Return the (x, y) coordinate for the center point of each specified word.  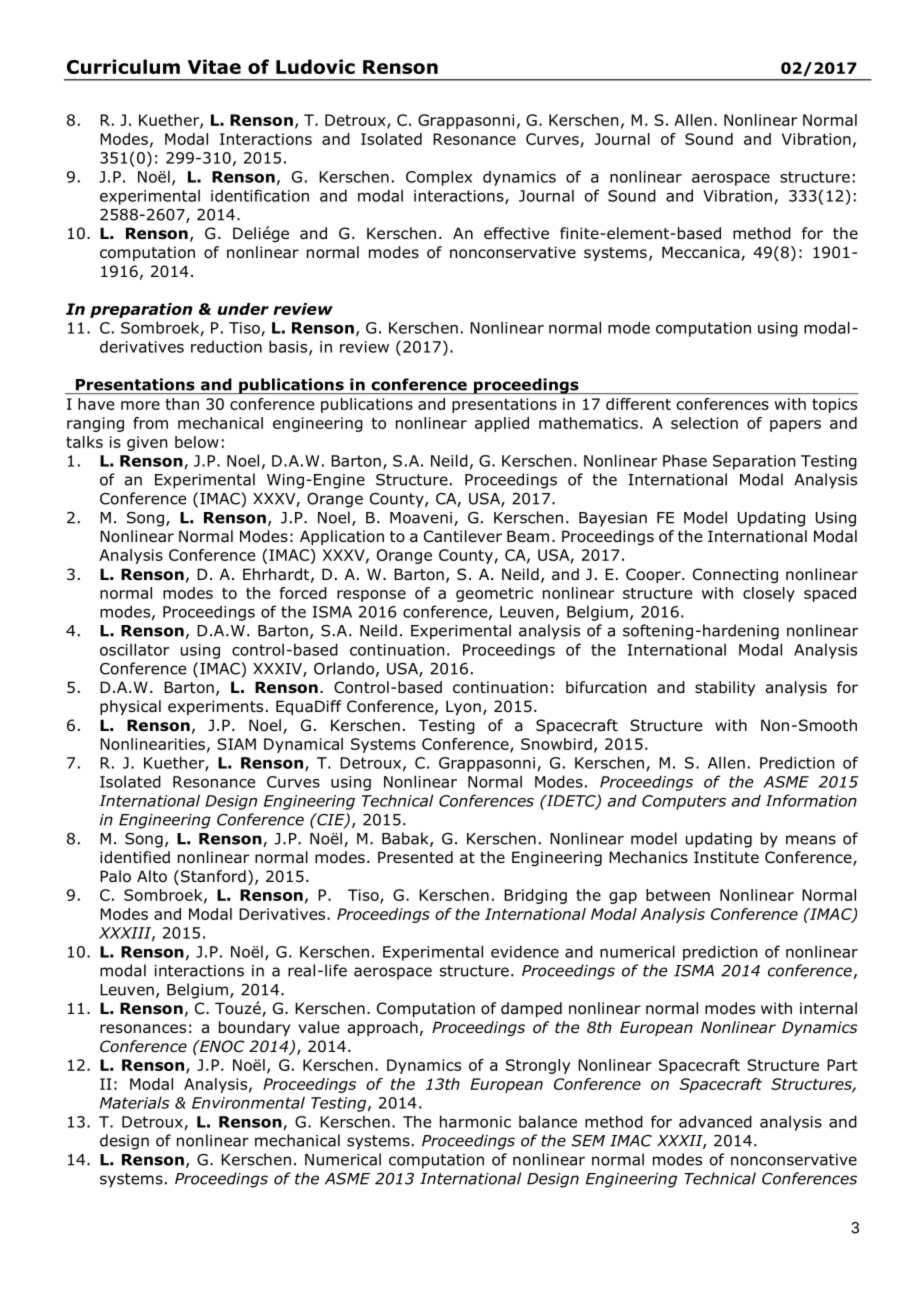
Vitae (214, 66)
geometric (494, 594)
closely (769, 594)
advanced (715, 1121)
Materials (134, 1102)
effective (516, 233)
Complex (439, 178)
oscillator (134, 649)
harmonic (475, 1121)
